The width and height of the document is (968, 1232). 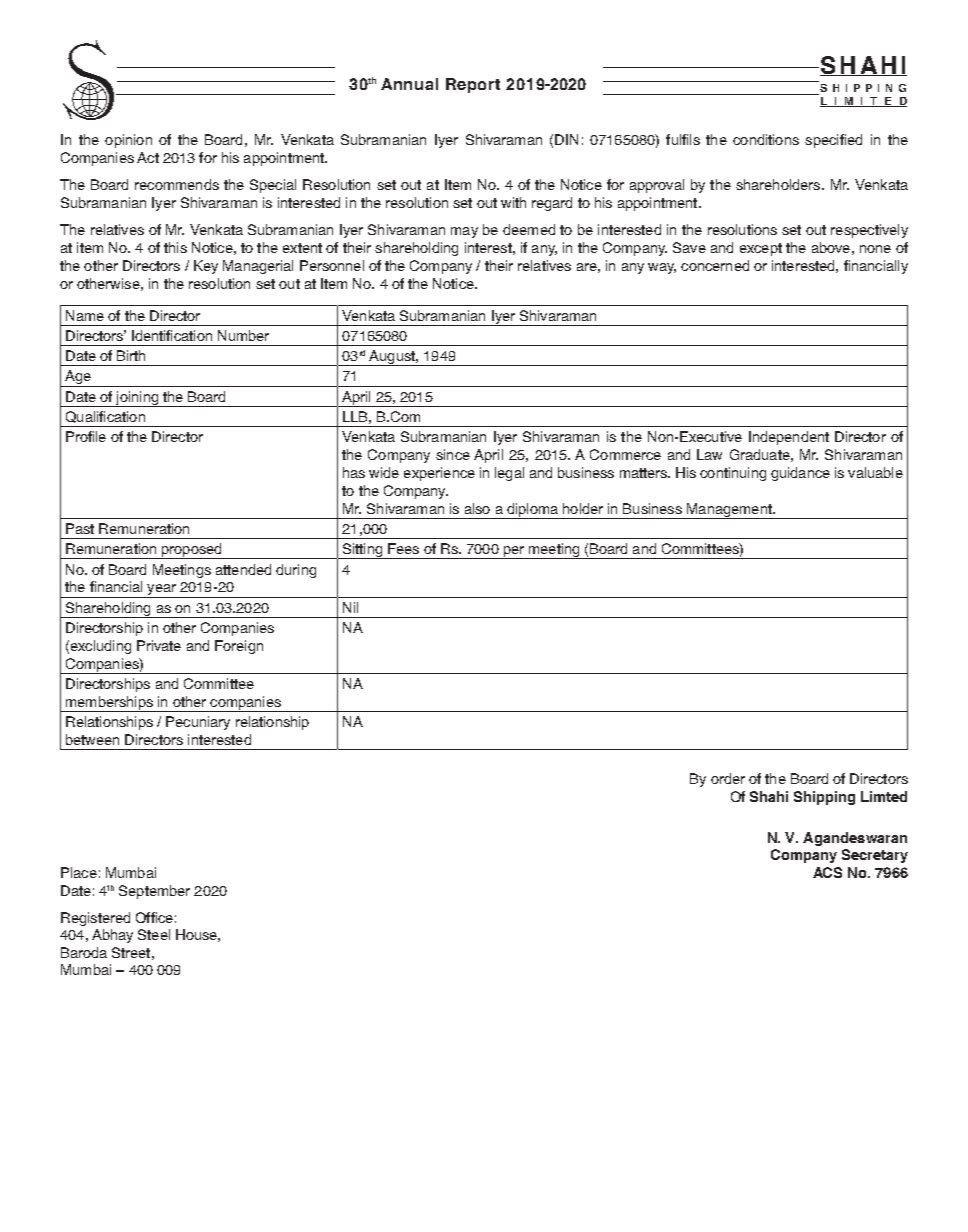 What do you see at coordinates (154, 917) in the document?
I see `Office` at bounding box center [154, 917].
